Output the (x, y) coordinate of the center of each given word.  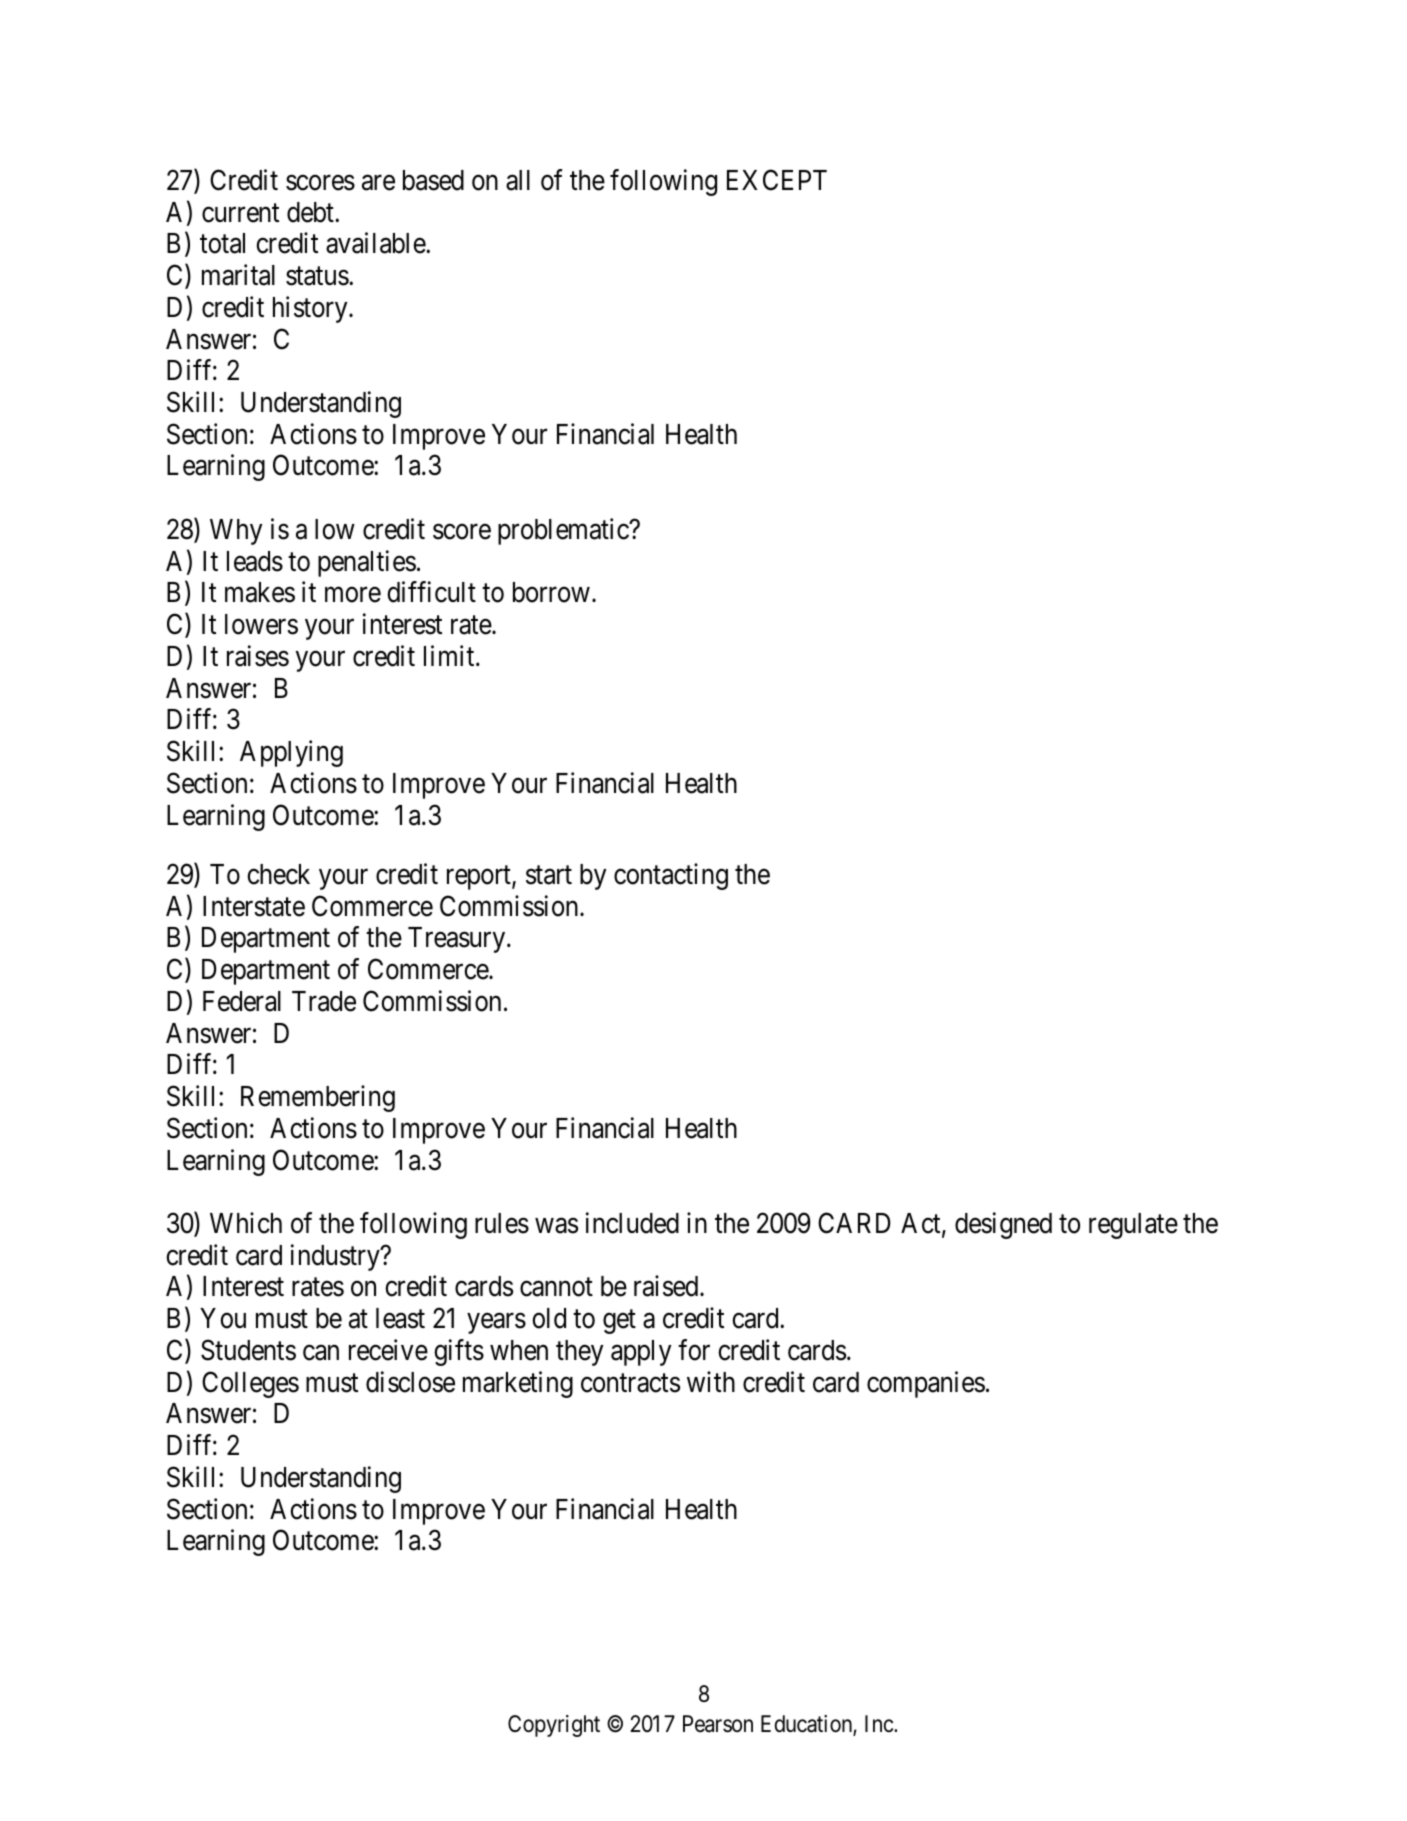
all (518, 180)
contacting (671, 876)
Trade (324, 1001)
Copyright (554, 1726)
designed (1003, 1225)
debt (311, 212)
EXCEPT (777, 180)
